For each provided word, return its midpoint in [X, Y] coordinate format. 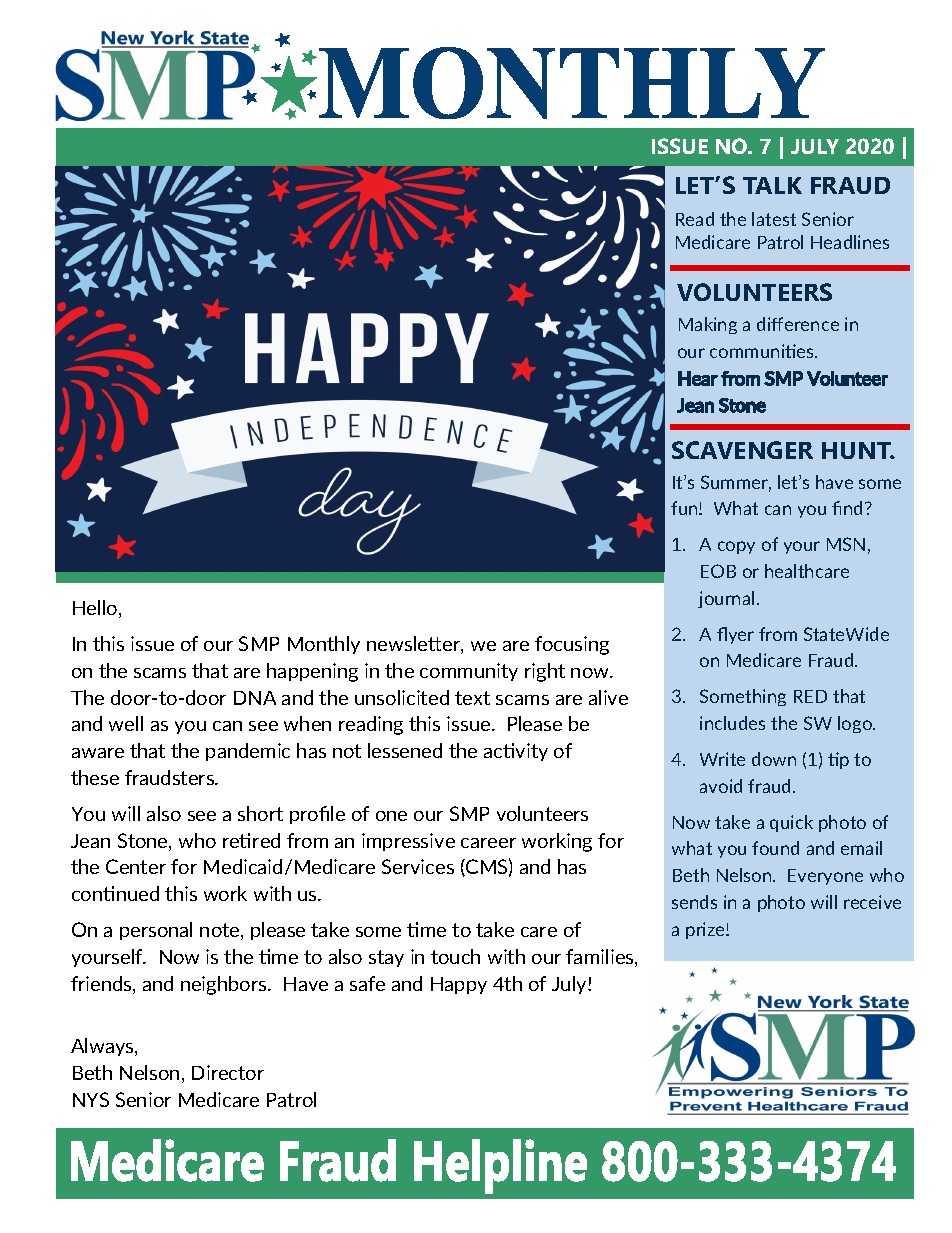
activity [516, 752]
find [847, 508]
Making [708, 325]
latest [774, 219]
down [774, 759]
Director [228, 1072]
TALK [772, 185]
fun [685, 508]
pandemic [248, 752]
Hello [96, 609]
